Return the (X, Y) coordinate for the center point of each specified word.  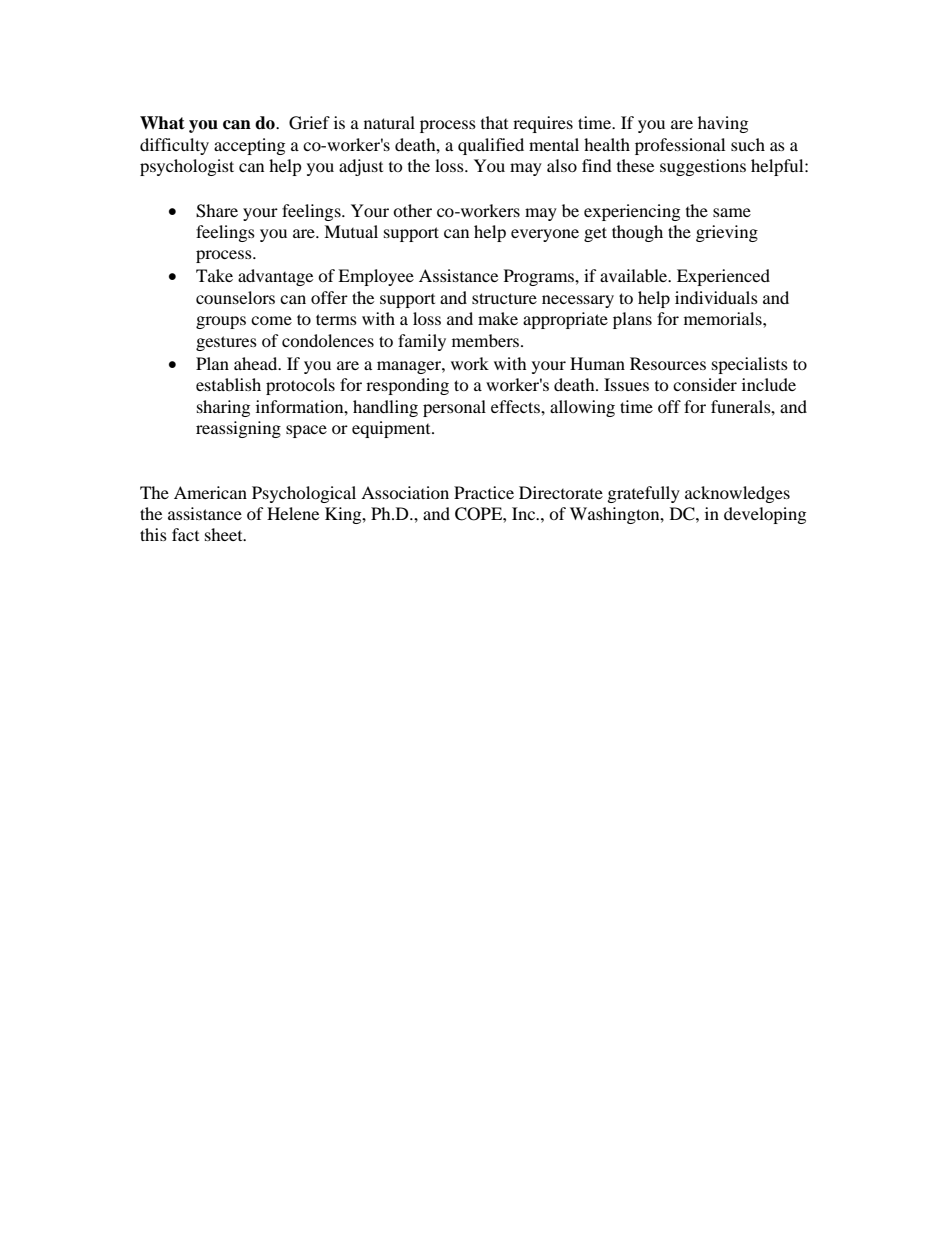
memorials (724, 318)
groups (221, 322)
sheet (225, 534)
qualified (491, 146)
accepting (249, 146)
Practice (484, 492)
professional (680, 146)
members (487, 340)
